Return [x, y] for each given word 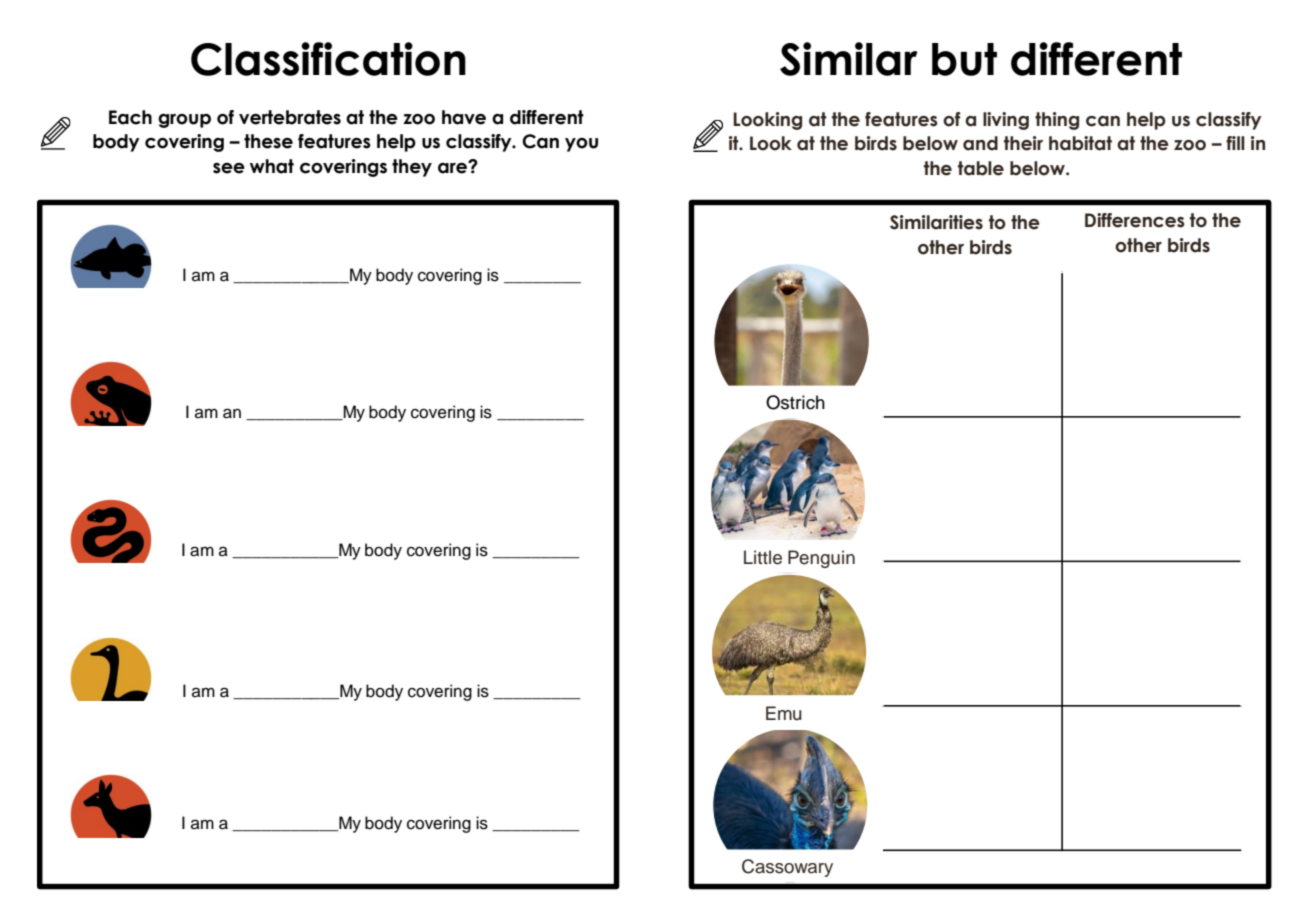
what [272, 166]
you [581, 145]
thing [1057, 121]
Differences [1135, 220]
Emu [784, 713]
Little [763, 557]
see [229, 168]
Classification [328, 59]
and [980, 143]
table [981, 168]
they [412, 168]
